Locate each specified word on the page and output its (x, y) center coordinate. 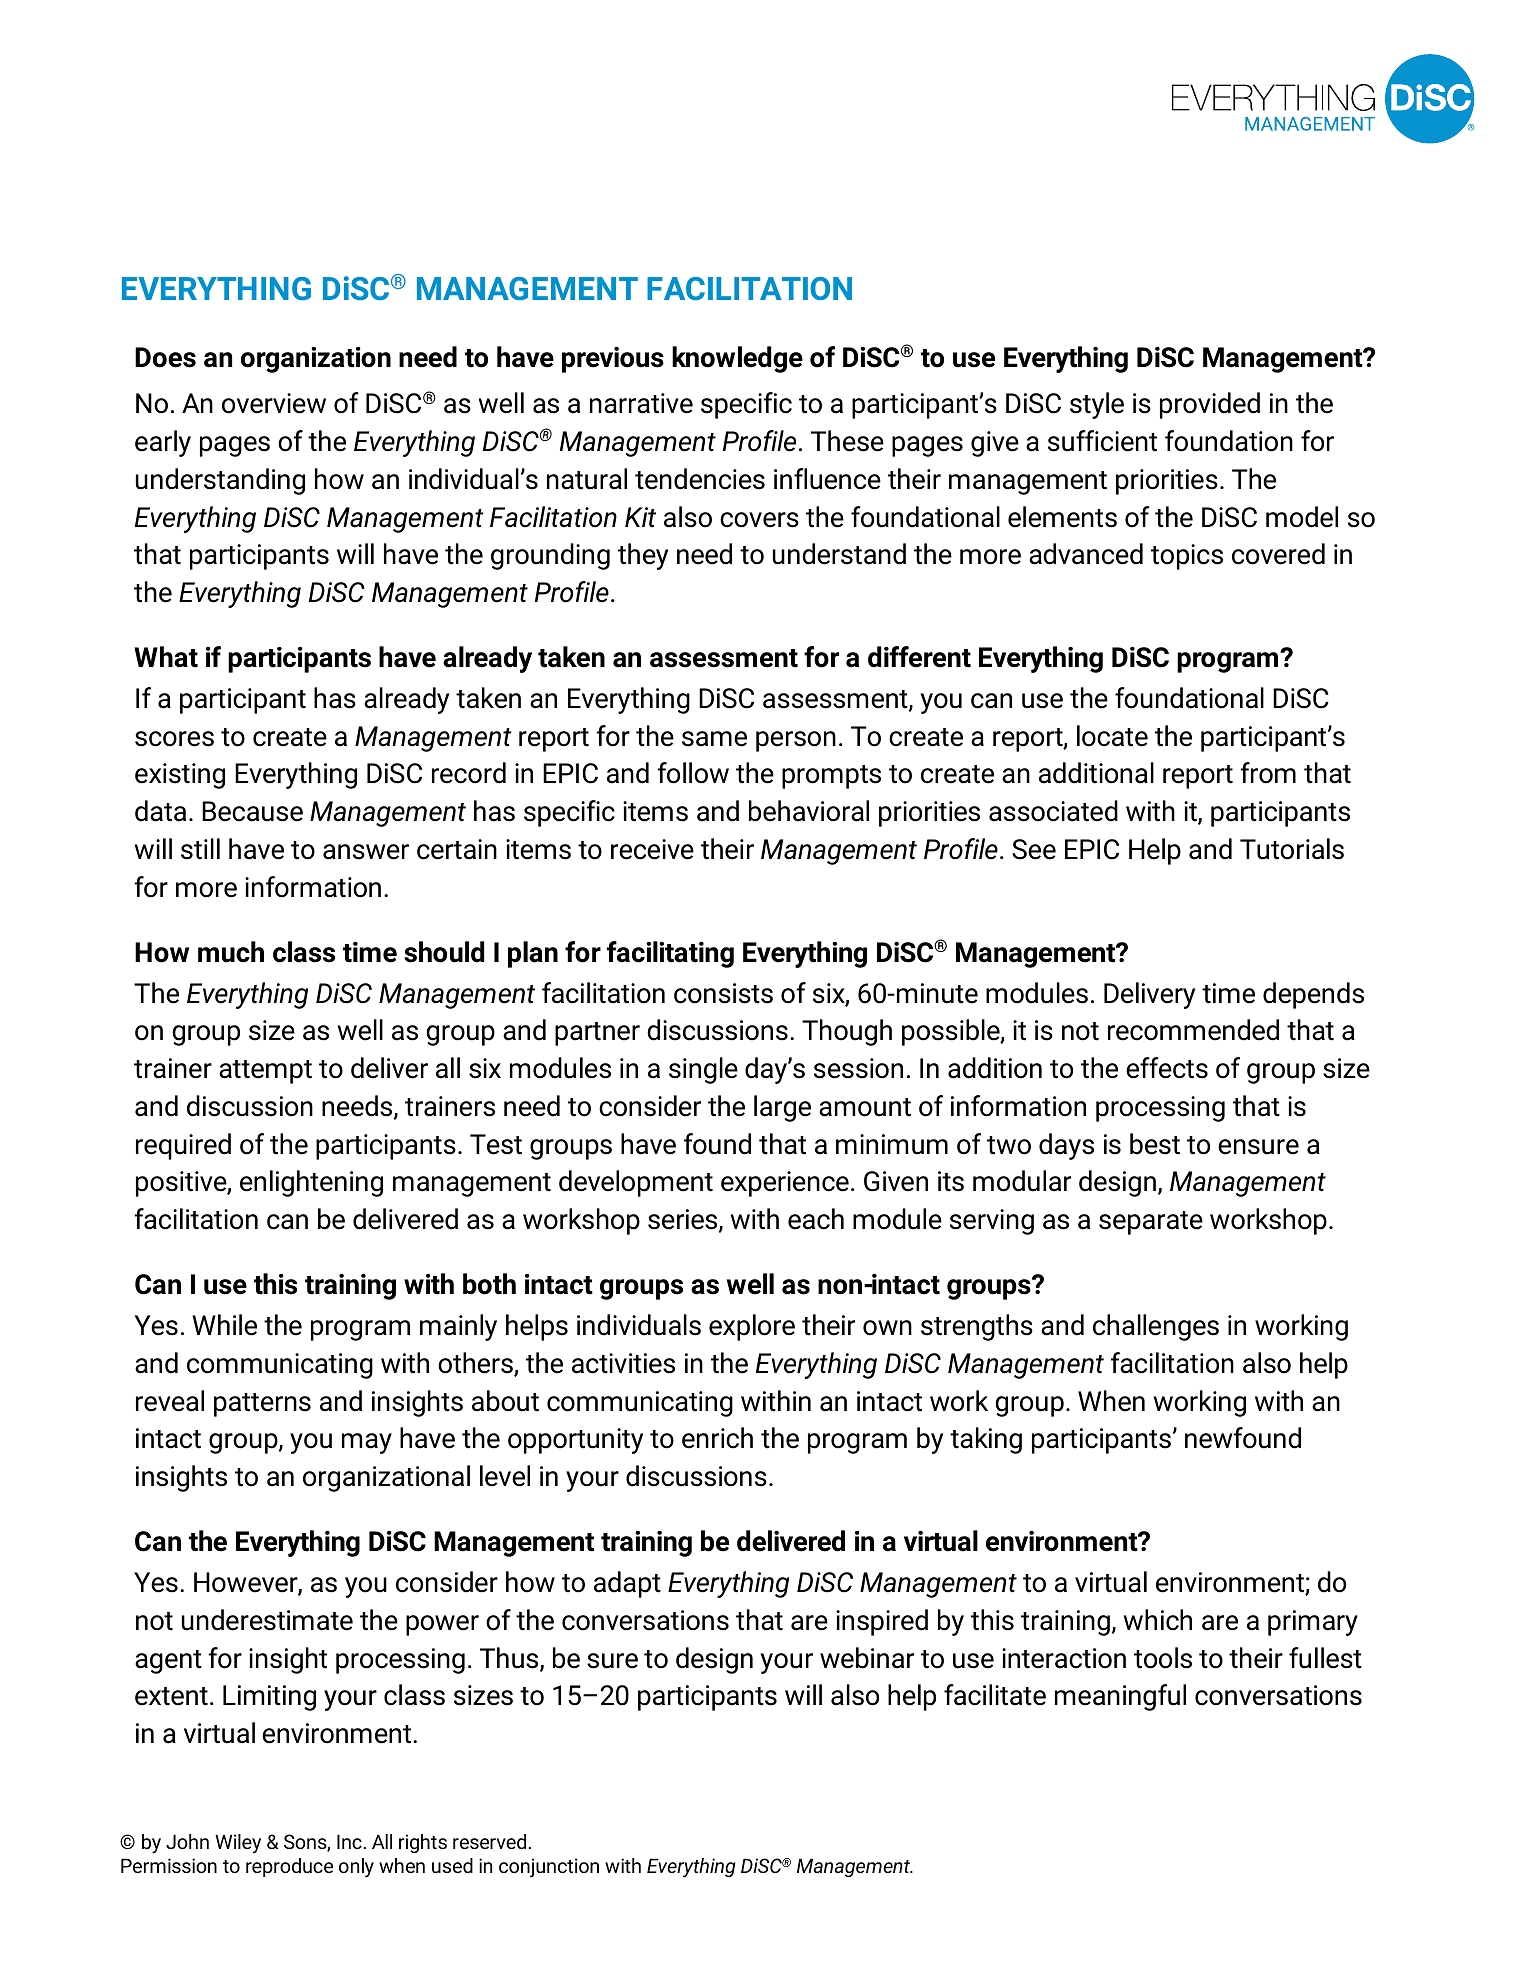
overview (274, 403)
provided (1210, 405)
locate (1112, 736)
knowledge (737, 359)
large (782, 1108)
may (367, 1443)
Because (252, 811)
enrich (717, 1438)
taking (986, 1440)
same (714, 739)
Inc (350, 1841)
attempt (265, 1072)
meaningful (1120, 1697)
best (1155, 1144)
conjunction (549, 1868)
